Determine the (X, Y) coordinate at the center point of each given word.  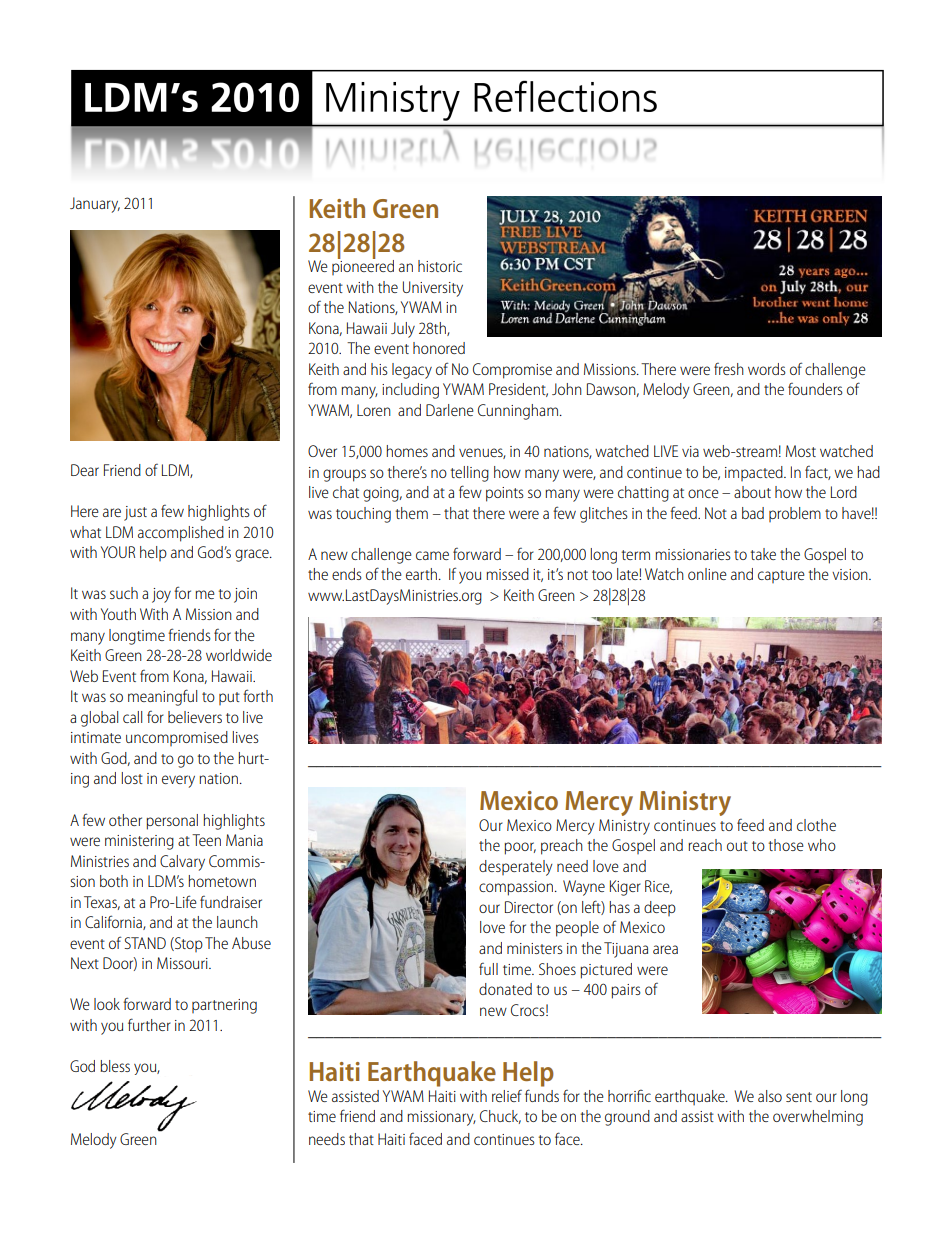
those (786, 845)
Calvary (182, 863)
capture (781, 576)
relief (507, 1096)
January (95, 205)
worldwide (239, 655)
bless (115, 1066)
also (770, 1096)
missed (507, 574)
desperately (516, 868)
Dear (85, 470)
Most (801, 451)
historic (440, 266)
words (767, 369)
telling (469, 474)
